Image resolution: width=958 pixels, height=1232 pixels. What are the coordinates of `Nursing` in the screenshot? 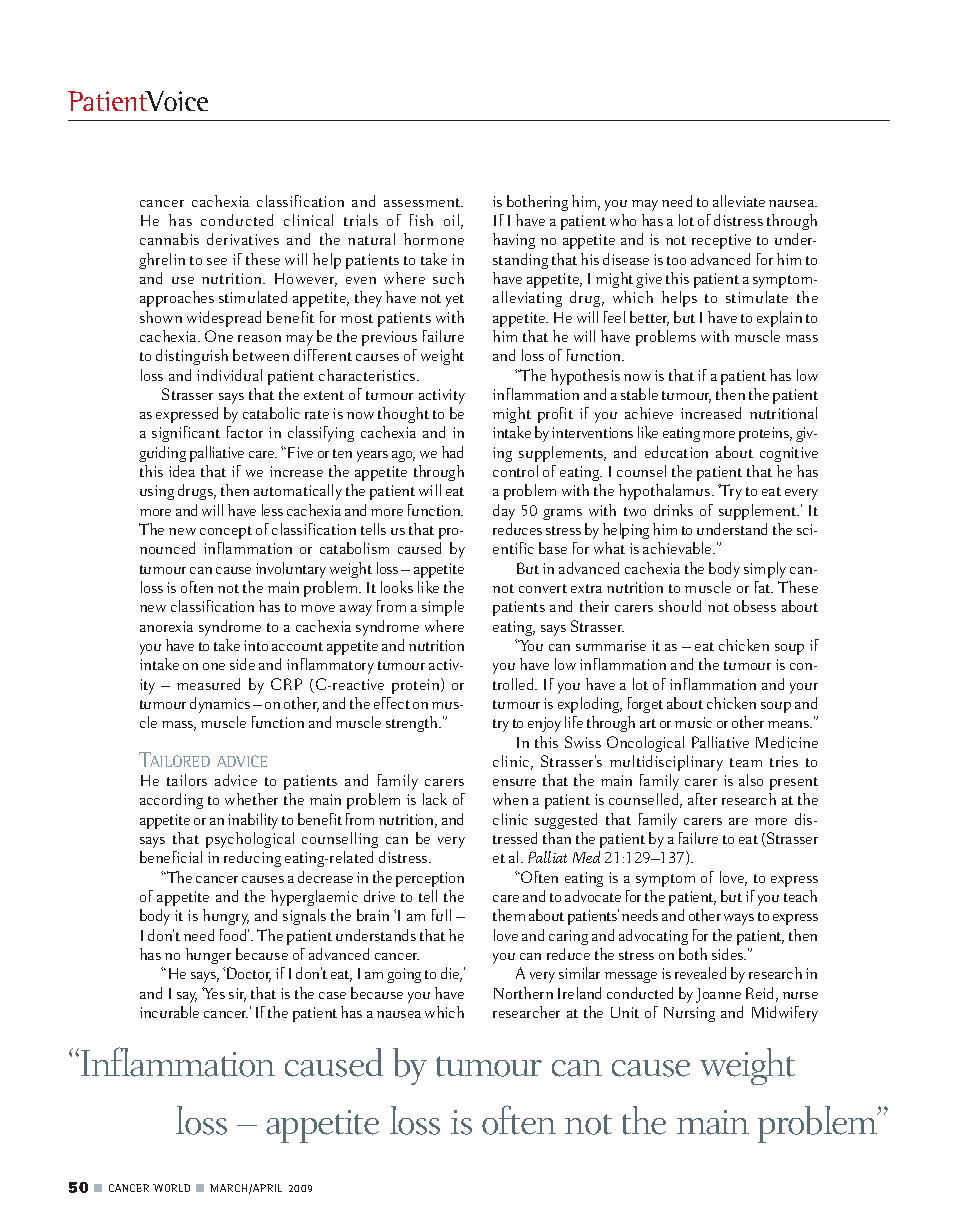 It's located at (689, 1014).
